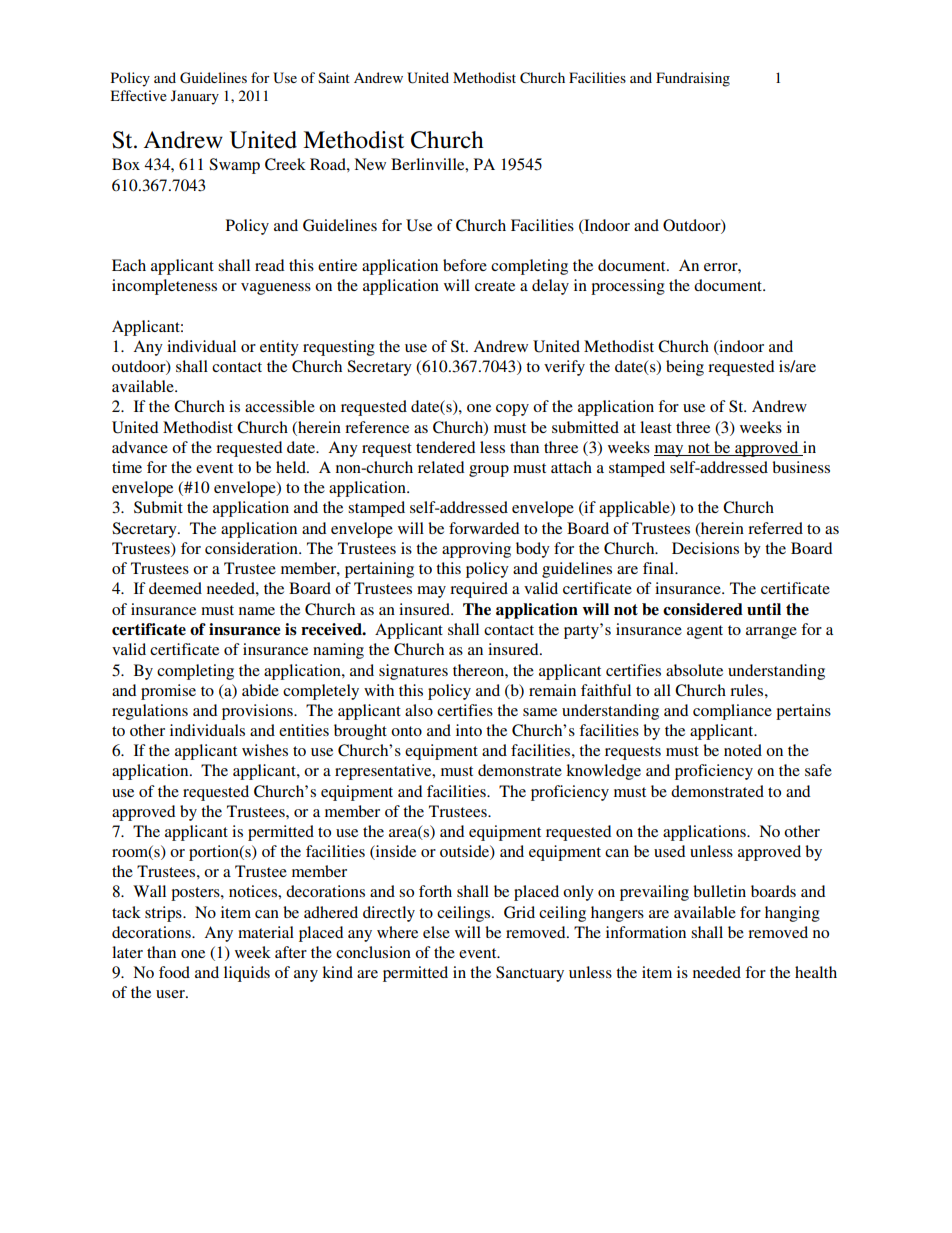  What do you see at coordinates (265, 750) in the document?
I see `wishes` at bounding box center [265, 750].
